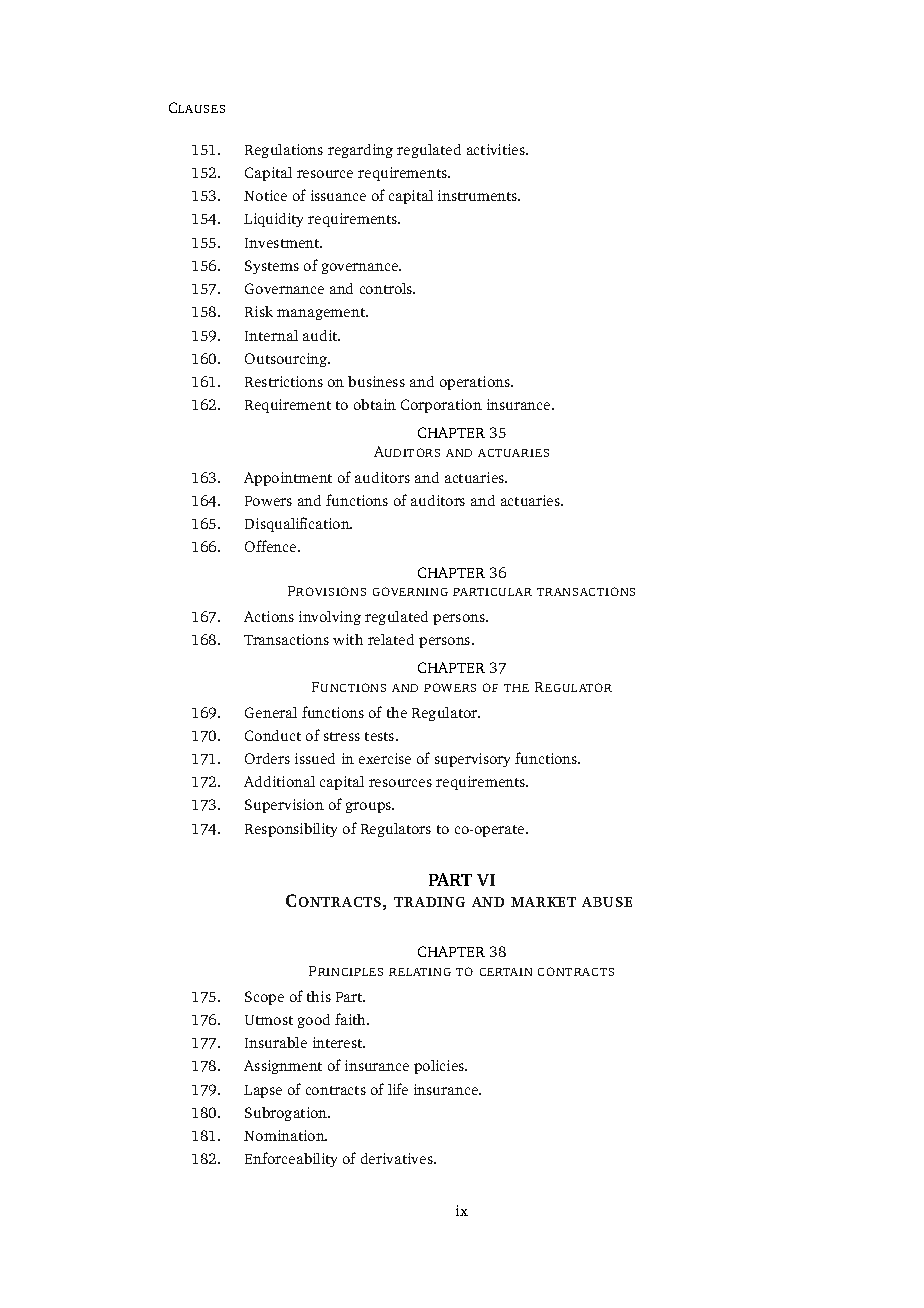  I want to click on Nomination, so click(285, 1135).
